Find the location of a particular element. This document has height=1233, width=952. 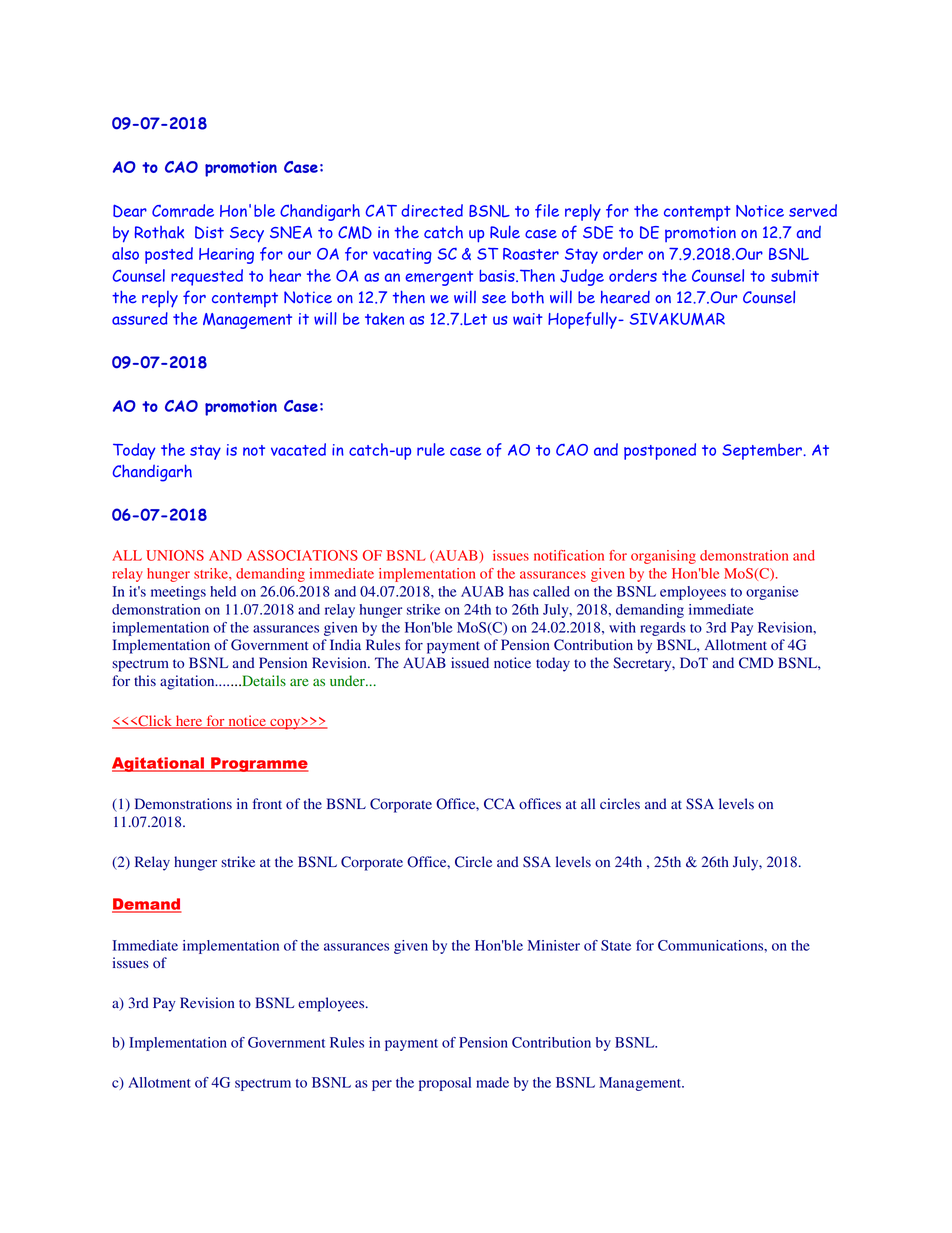

per is located at coordinates (382, 1085).
